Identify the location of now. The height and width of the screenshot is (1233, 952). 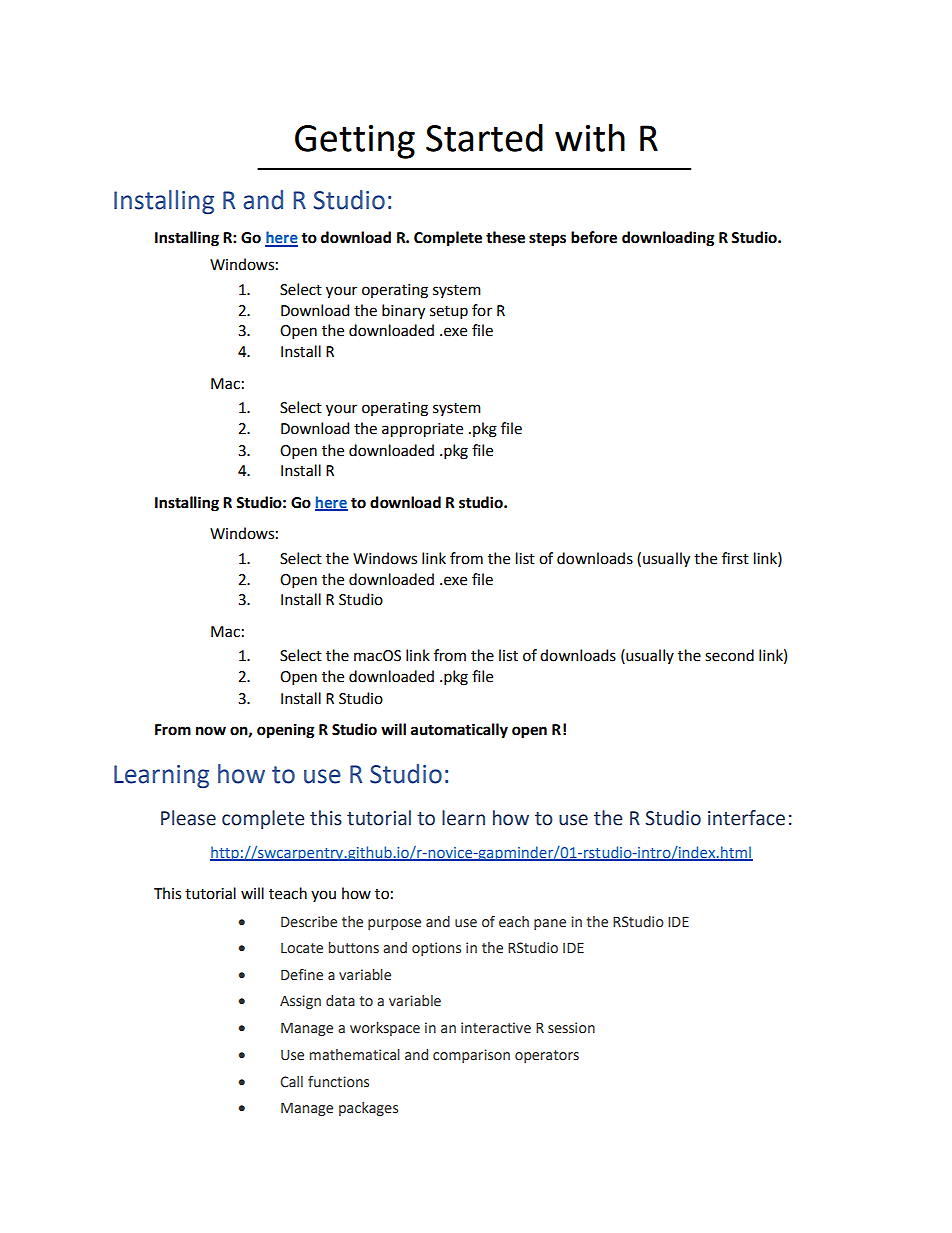
(211, 731).
